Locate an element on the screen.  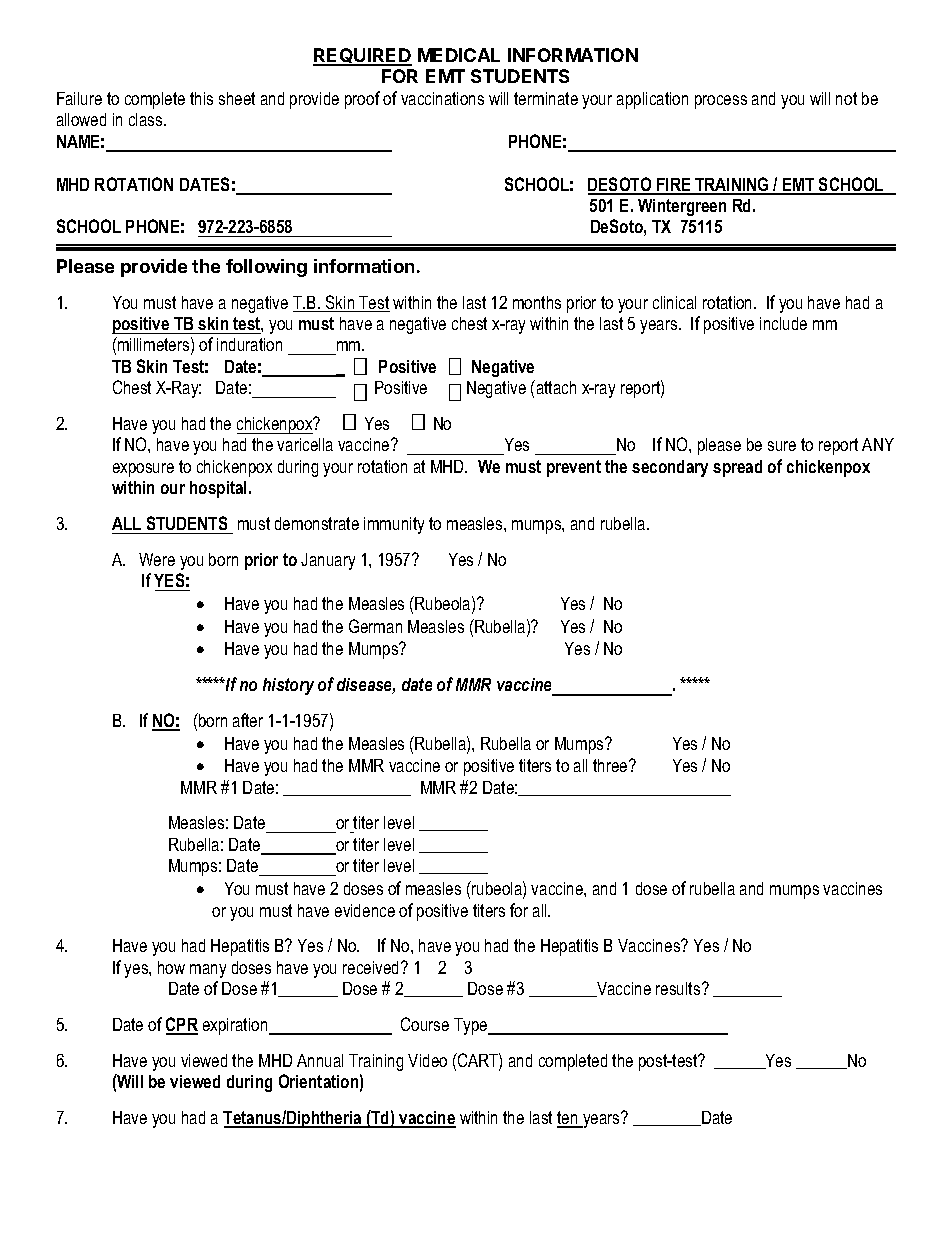
after is located at coordinates (248, 720).
